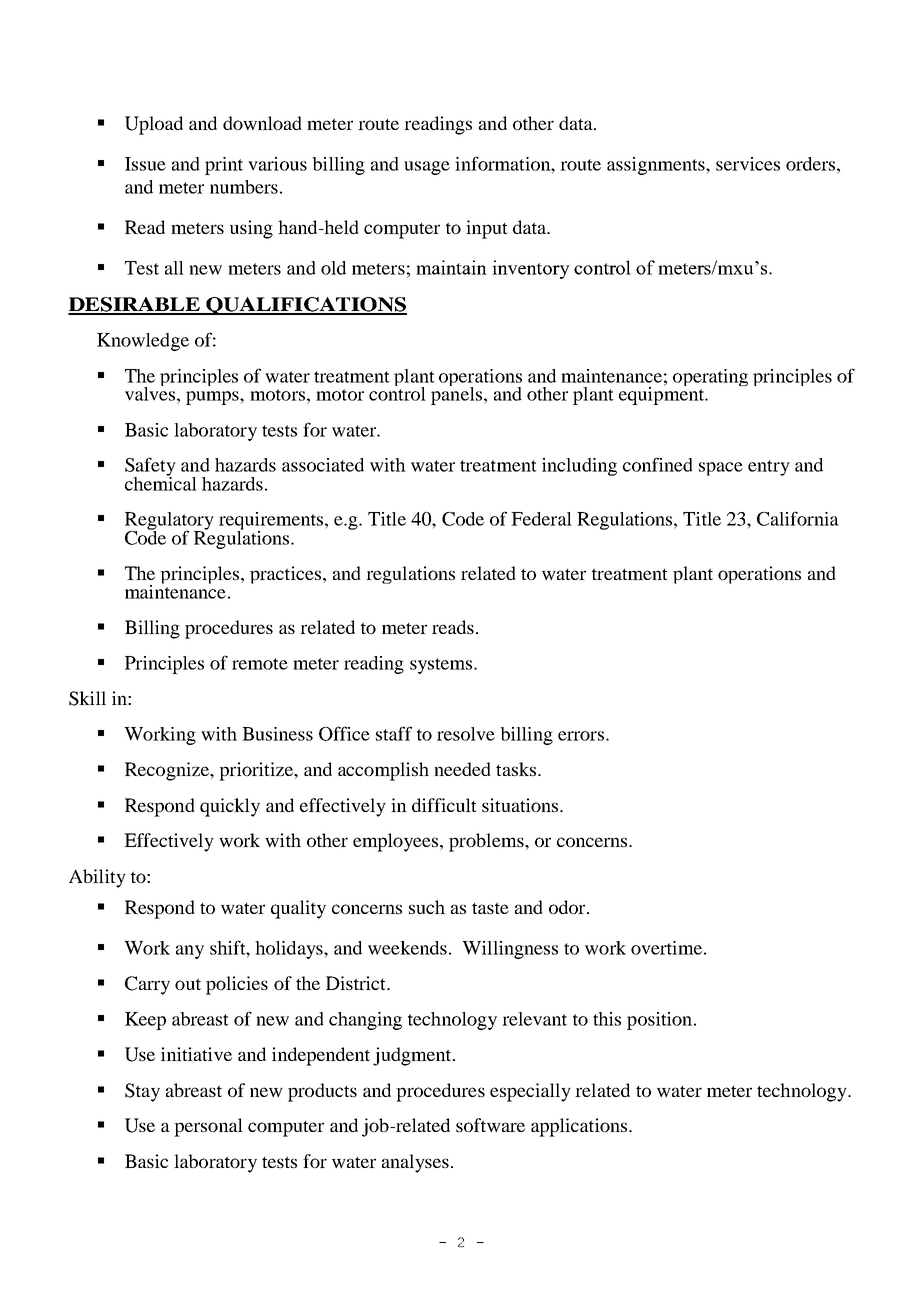  Describe the element at coordinates (161, 482) in the screenshot. I see `chemical` at that location.
